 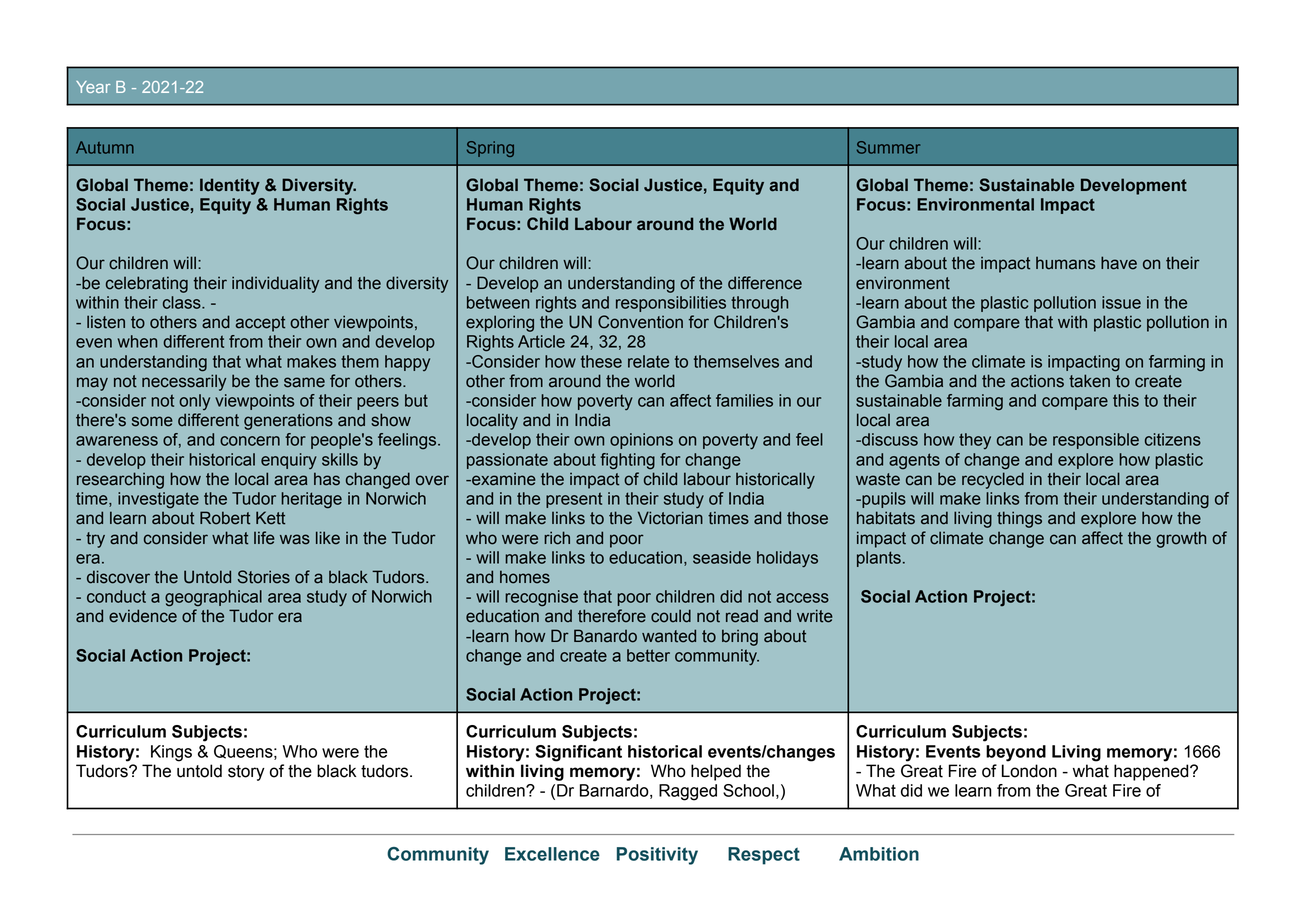 I want to click on Spring, so click(x=490, y=149).
